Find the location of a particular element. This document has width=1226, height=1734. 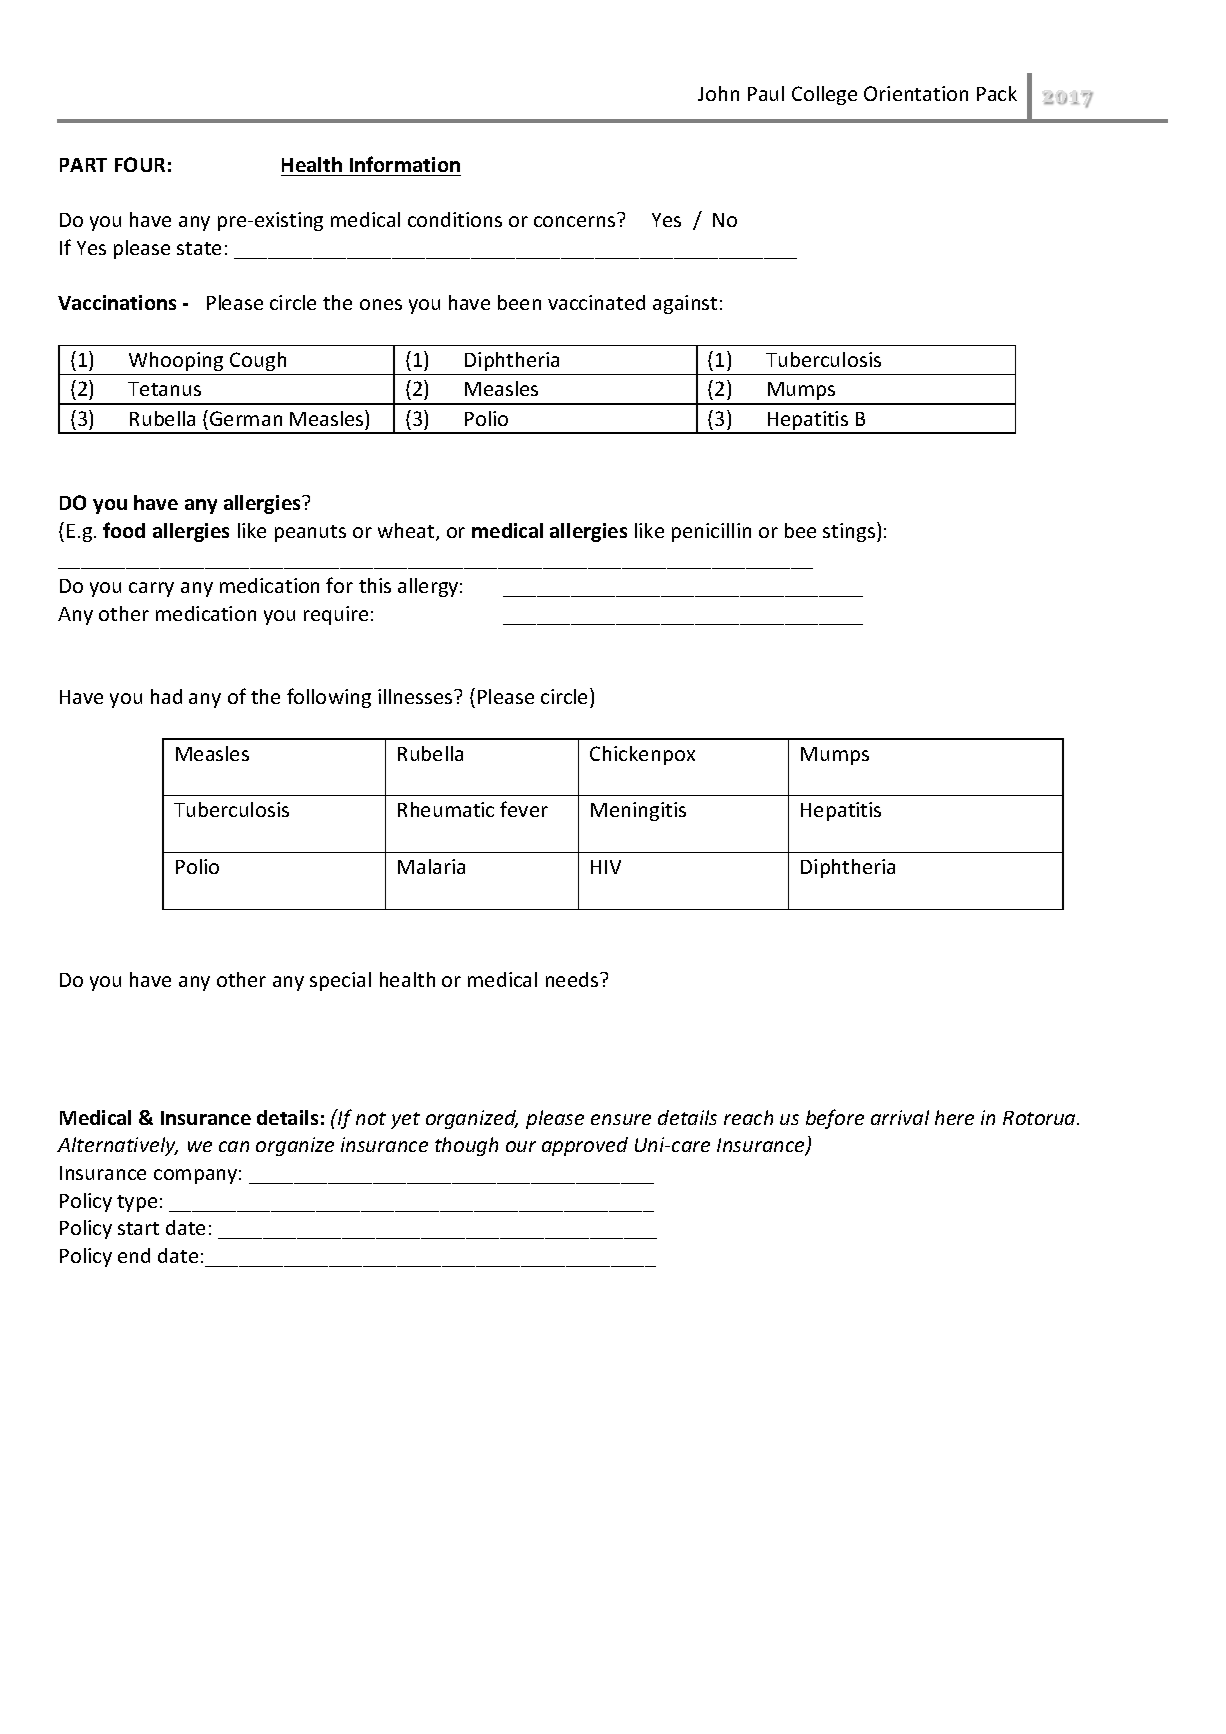

had is located at coordinates (166, 696).
